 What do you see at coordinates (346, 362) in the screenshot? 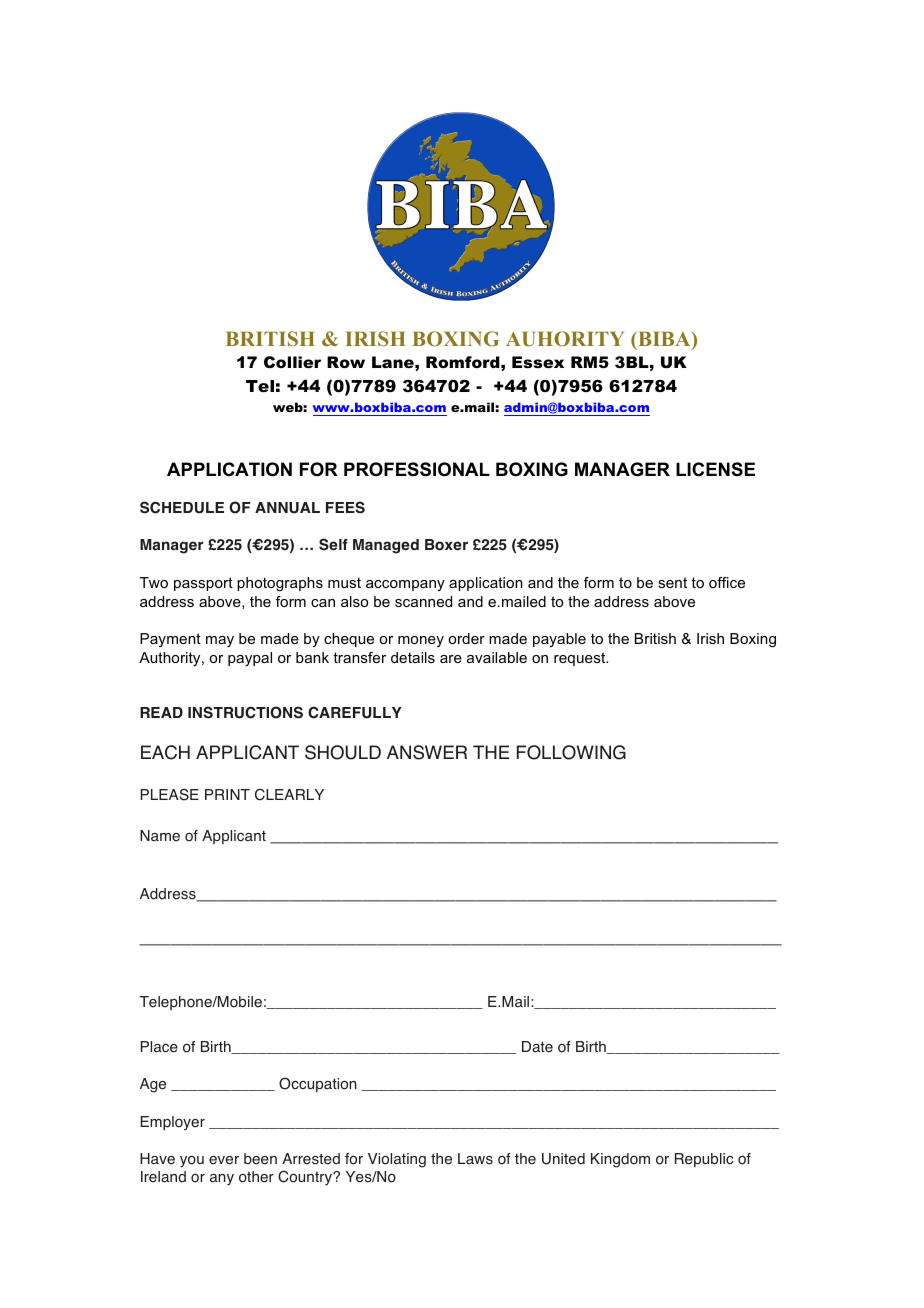
I see `Row` at bounding box center [346, 362].
